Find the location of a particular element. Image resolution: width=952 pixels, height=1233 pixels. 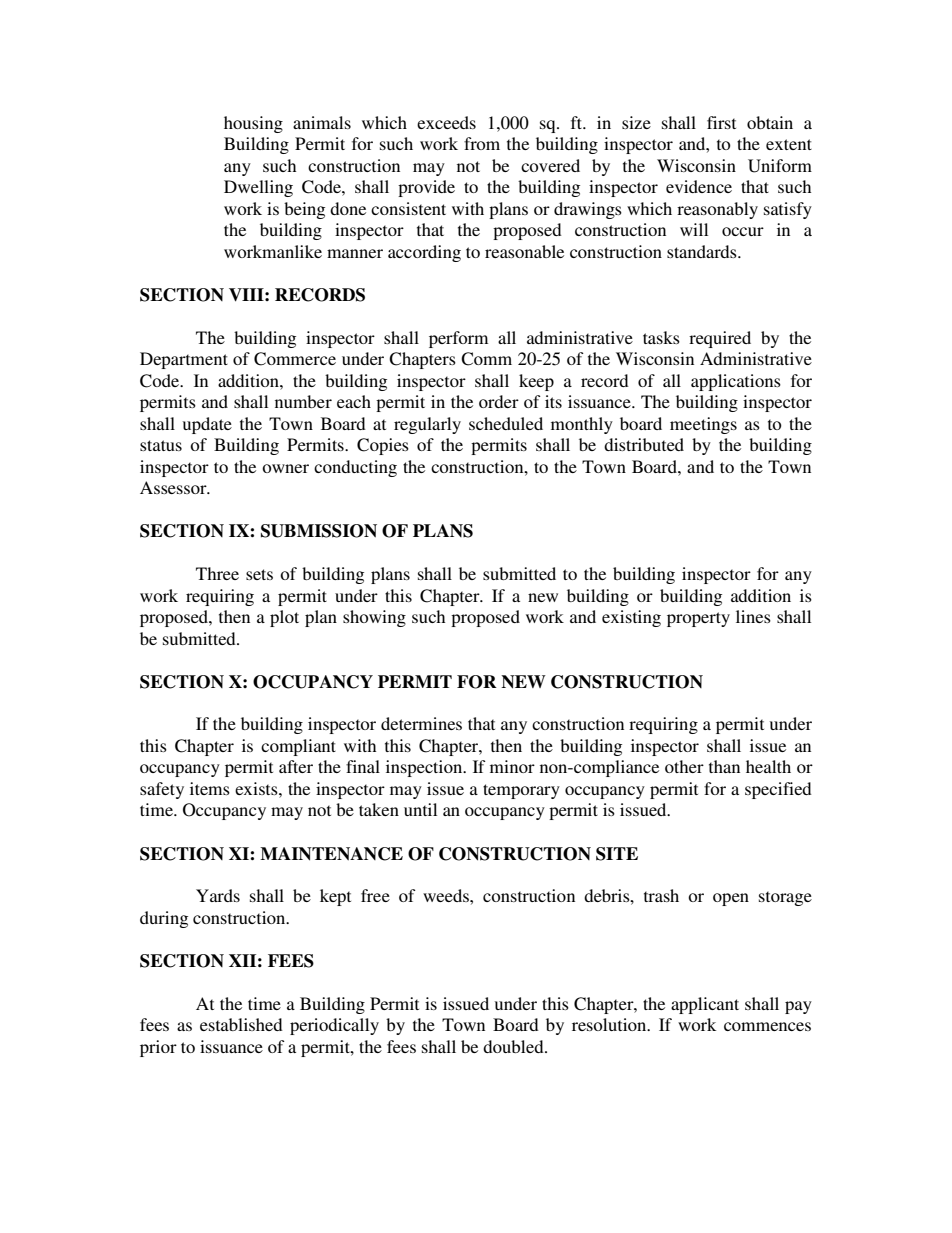

showing is located at coordinates (374, 618).
